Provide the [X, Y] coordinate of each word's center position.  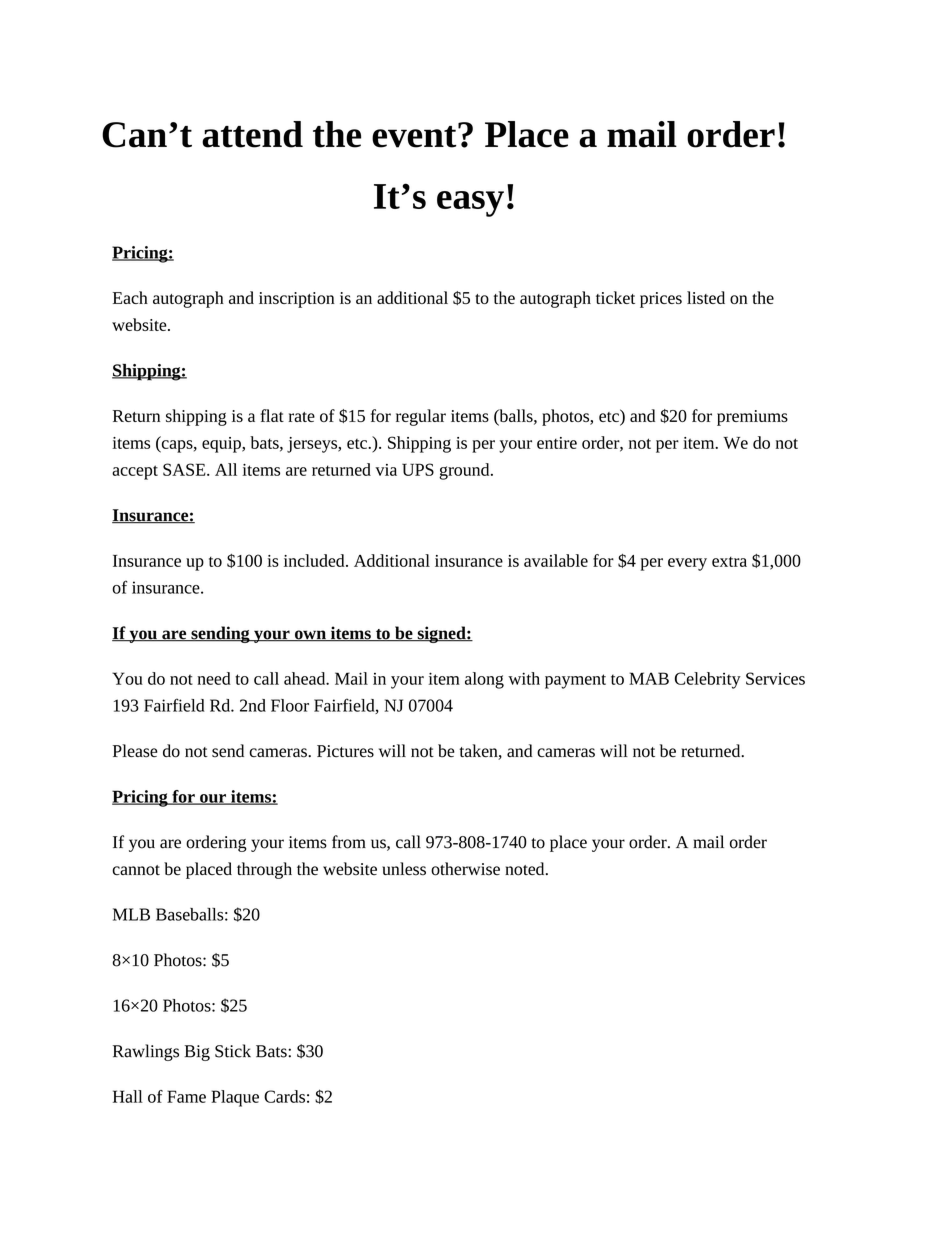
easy [470, 204]
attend [252, 134]
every [687, 564]
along [484, 680]
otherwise [465, 869]
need [214, 678]
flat [272, 415]
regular [421, 417]
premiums [752, 418]
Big [197, 1053]
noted [526, 869]
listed [706, 297]
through [264, 870]
